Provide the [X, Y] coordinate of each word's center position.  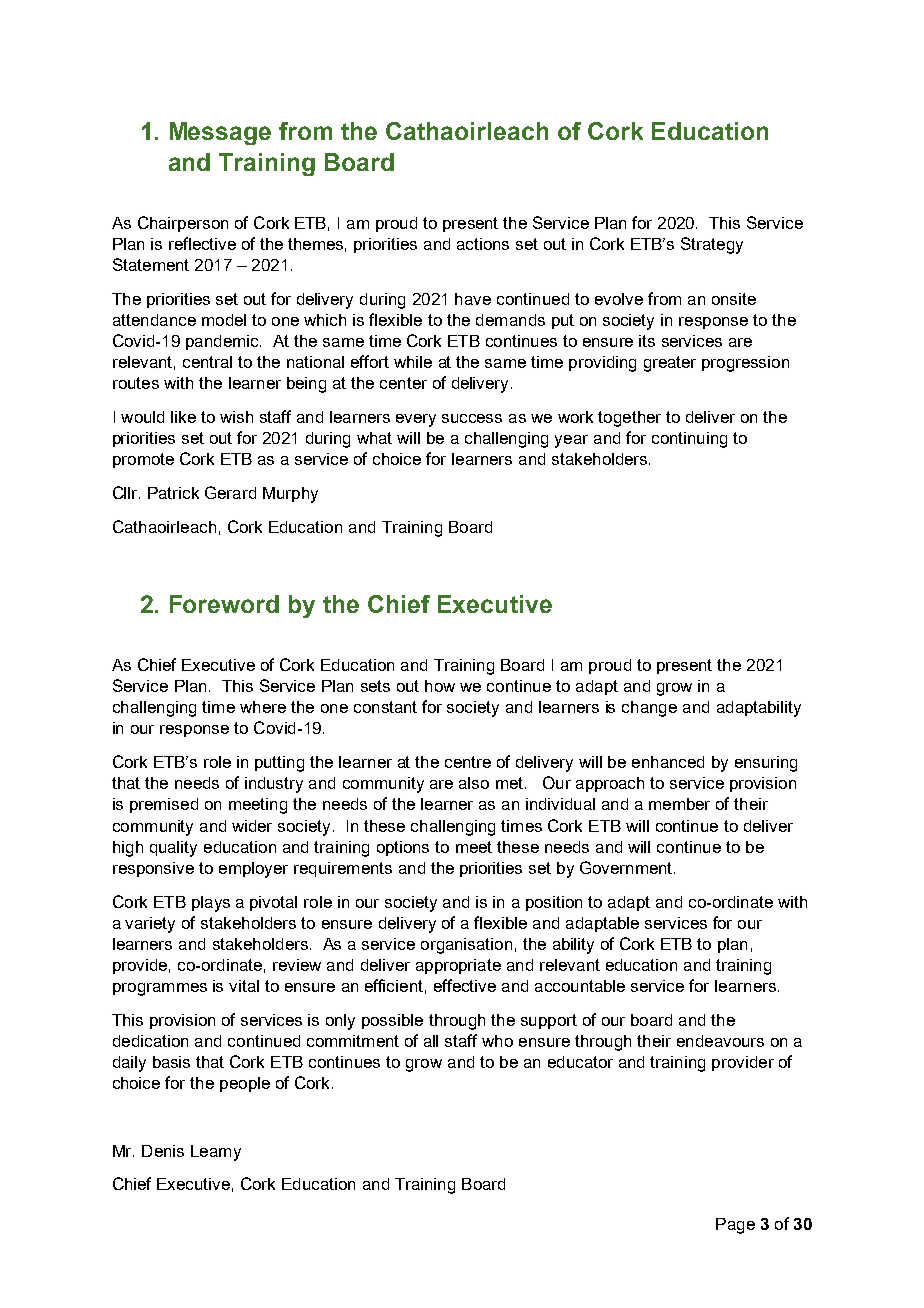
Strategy [712, 245]
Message [220, 133]
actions [483, 244]
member [679, 804]
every [416, 420]
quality [173, 849]
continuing [689, 440]
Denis [163, 1151]
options [403, 848]
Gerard [230, 492]
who [497, 1041]
